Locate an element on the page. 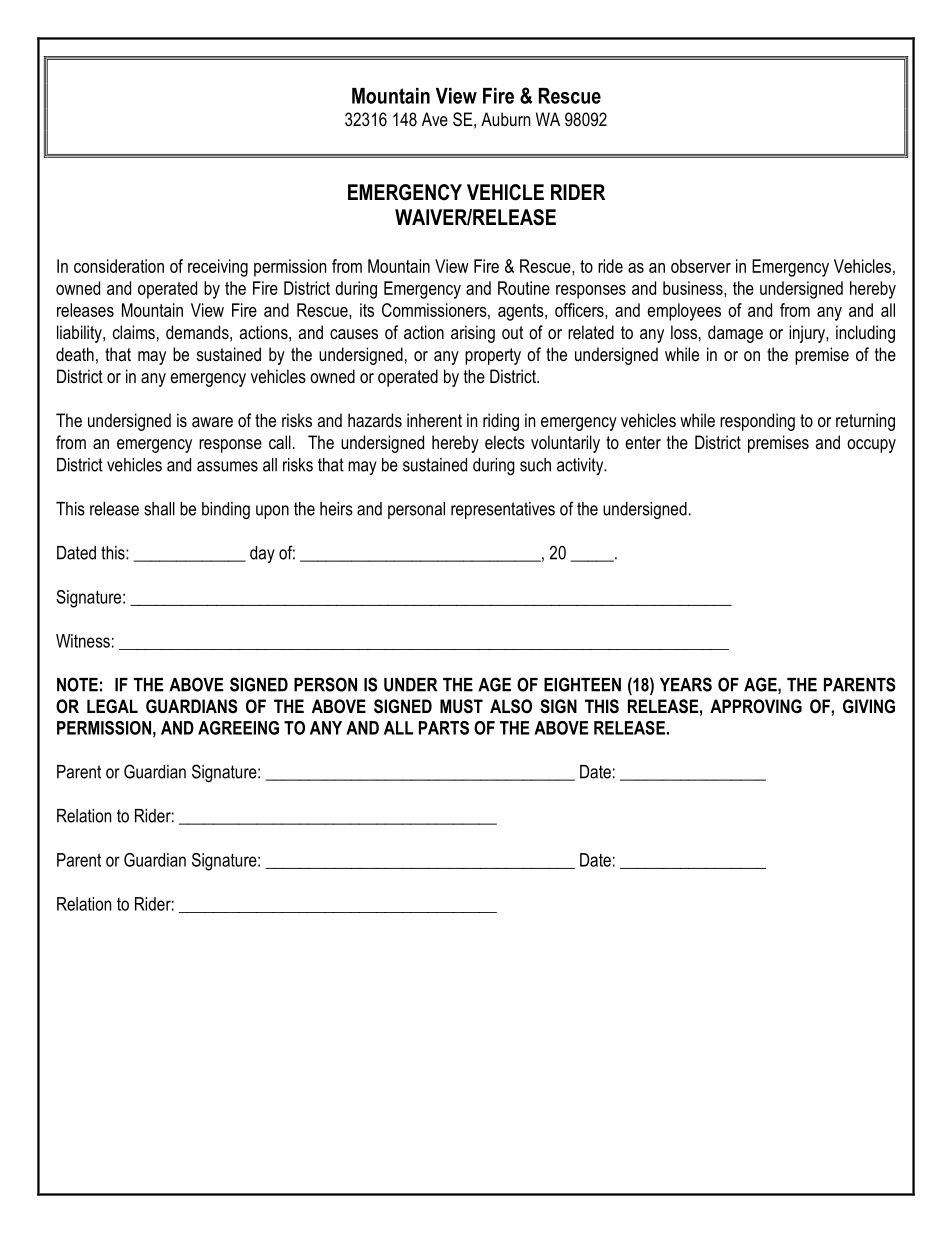  LEGAL is located at coordinates (112, 706).
